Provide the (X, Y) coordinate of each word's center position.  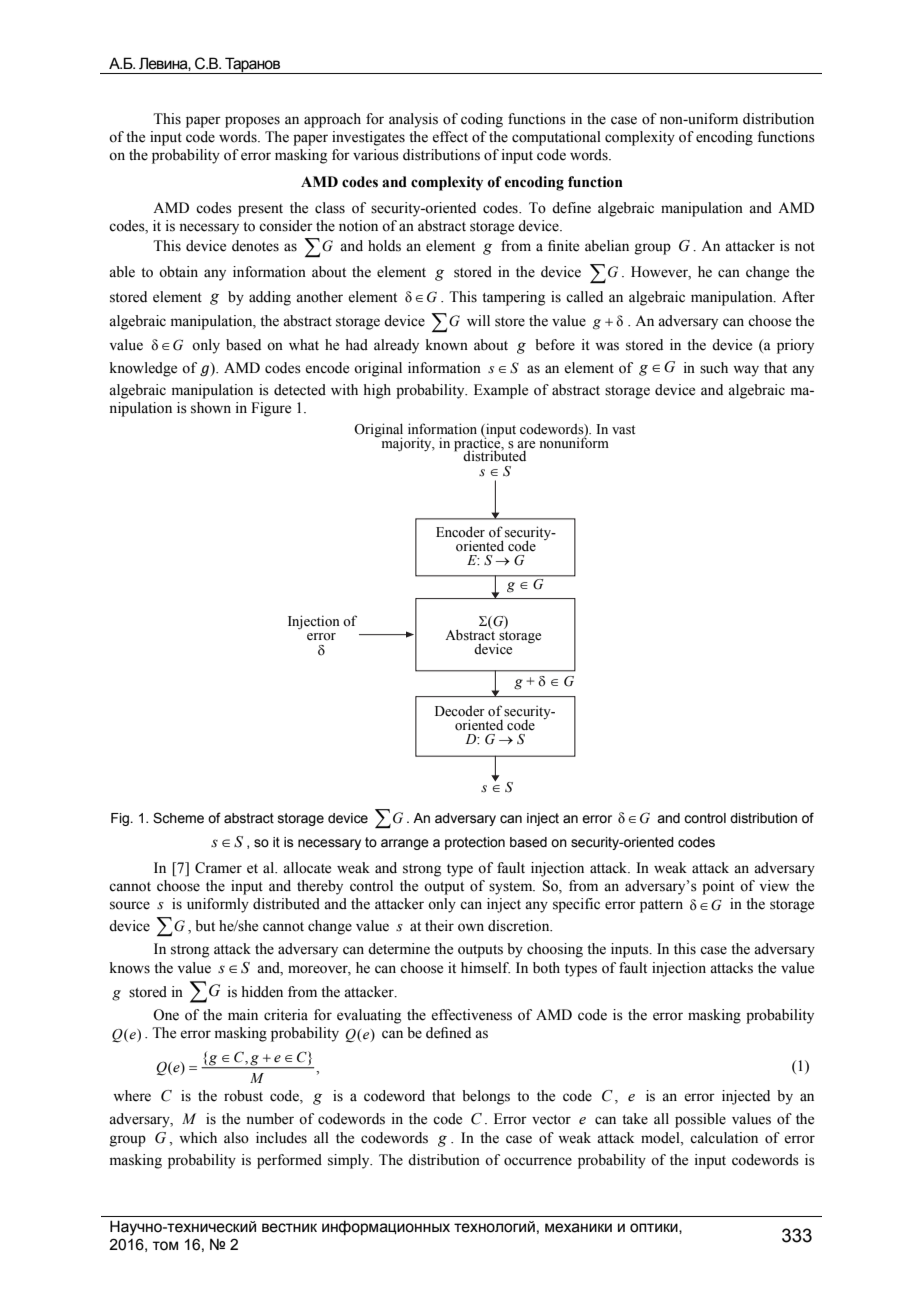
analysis (413, 120)
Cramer (218, 868)
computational (556, 138)
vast (623, 430)
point (718, 887)
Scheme (178, 818)
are (526, 445)
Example (501, 391)
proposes (252, 122)
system (512, 888)
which (198, 1137)
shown (211, 408)
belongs (486, 1097)
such (714, 368)
